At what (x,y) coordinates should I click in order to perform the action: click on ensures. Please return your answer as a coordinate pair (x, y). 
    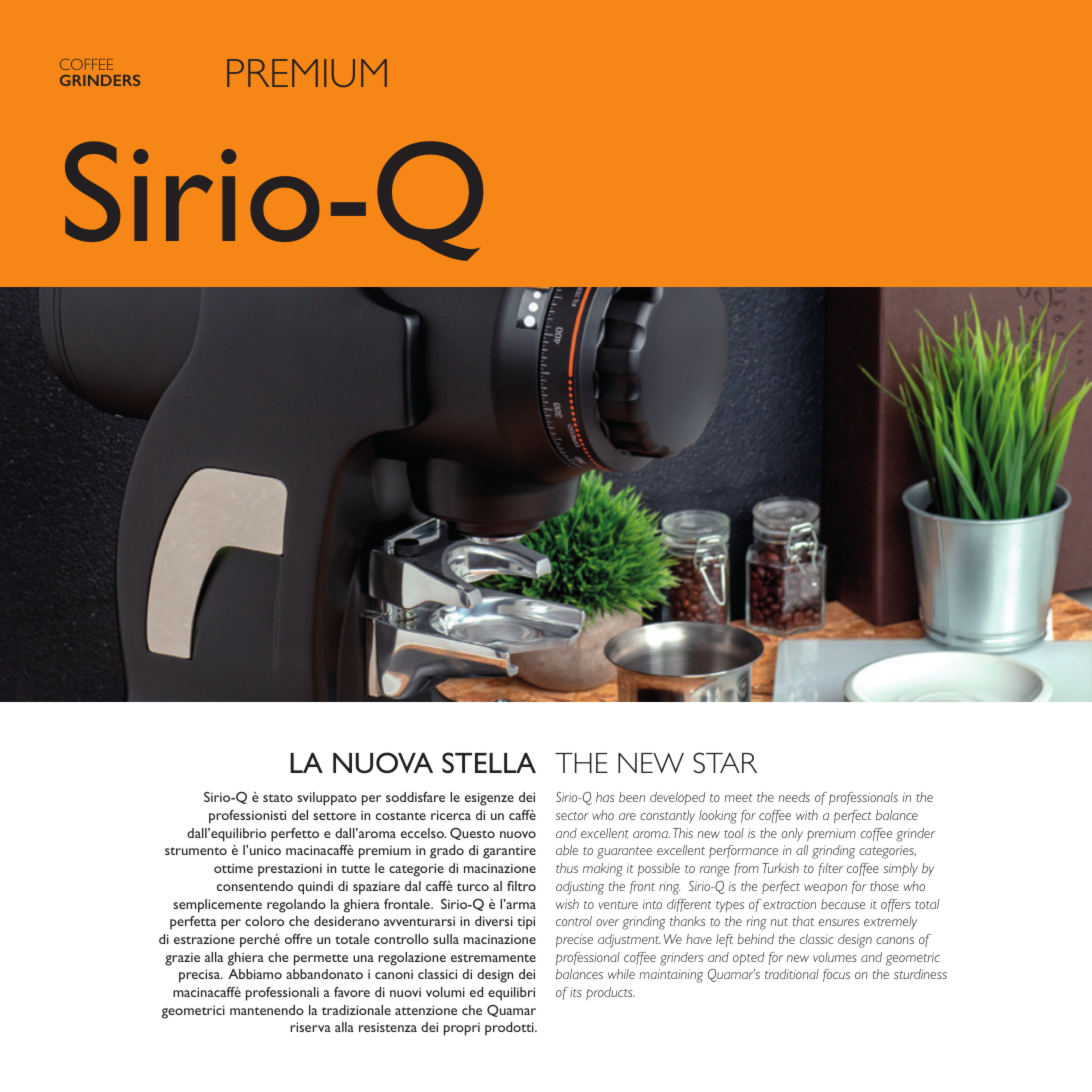
    Looking at the image, I should click on (839, 922).
